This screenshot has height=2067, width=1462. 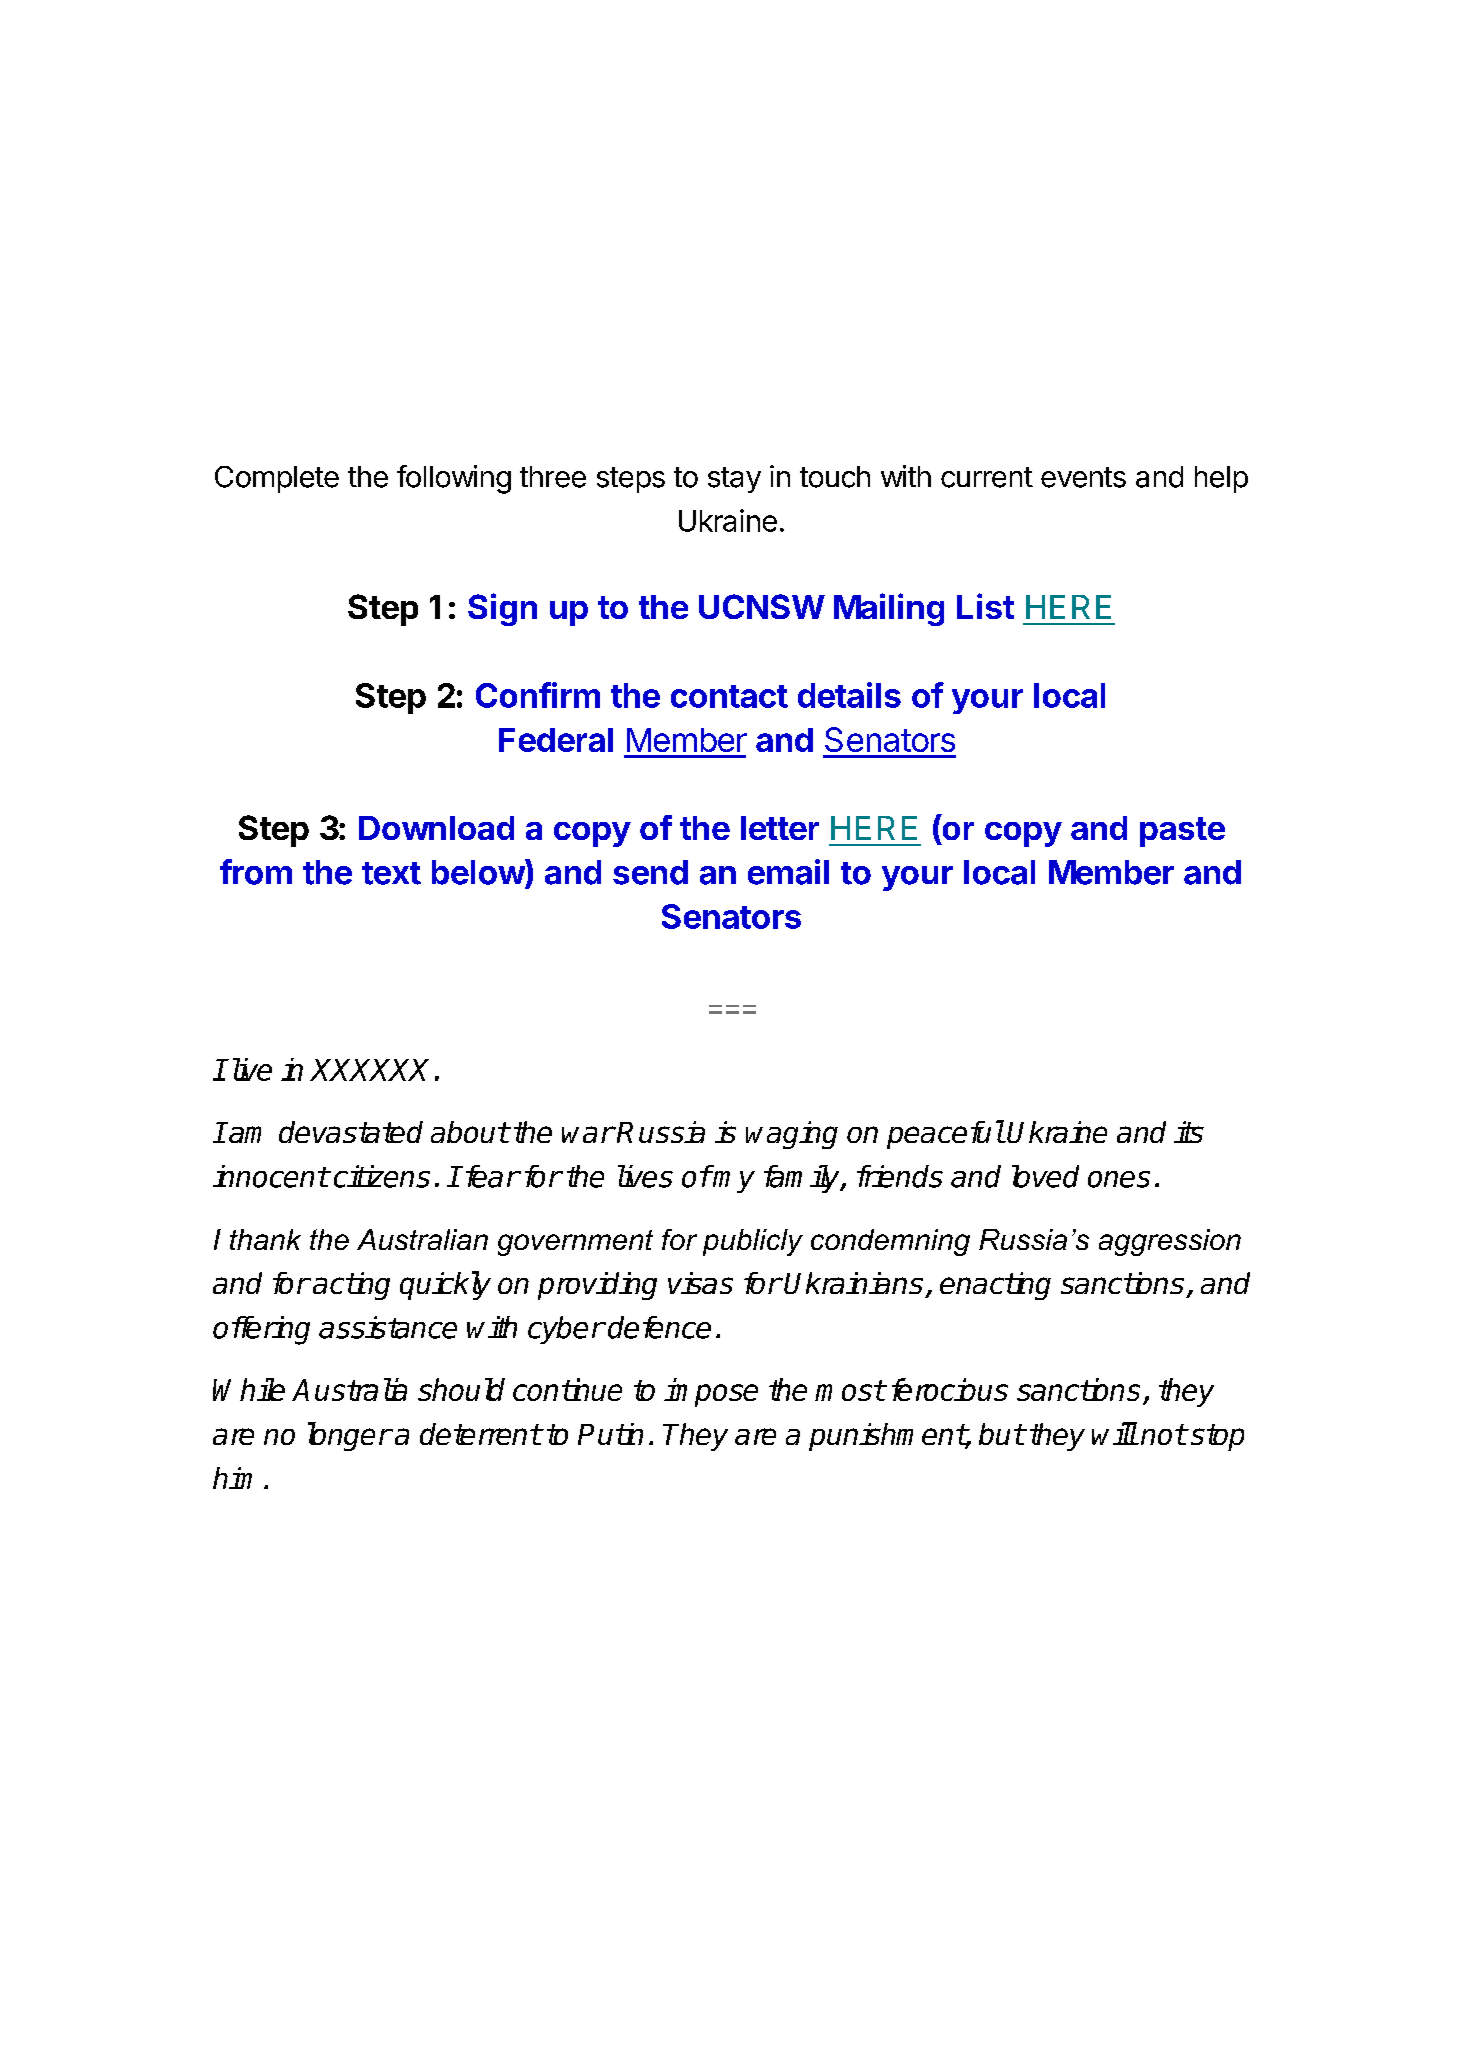 I want to click on events, so click(x=1083, y=477).
